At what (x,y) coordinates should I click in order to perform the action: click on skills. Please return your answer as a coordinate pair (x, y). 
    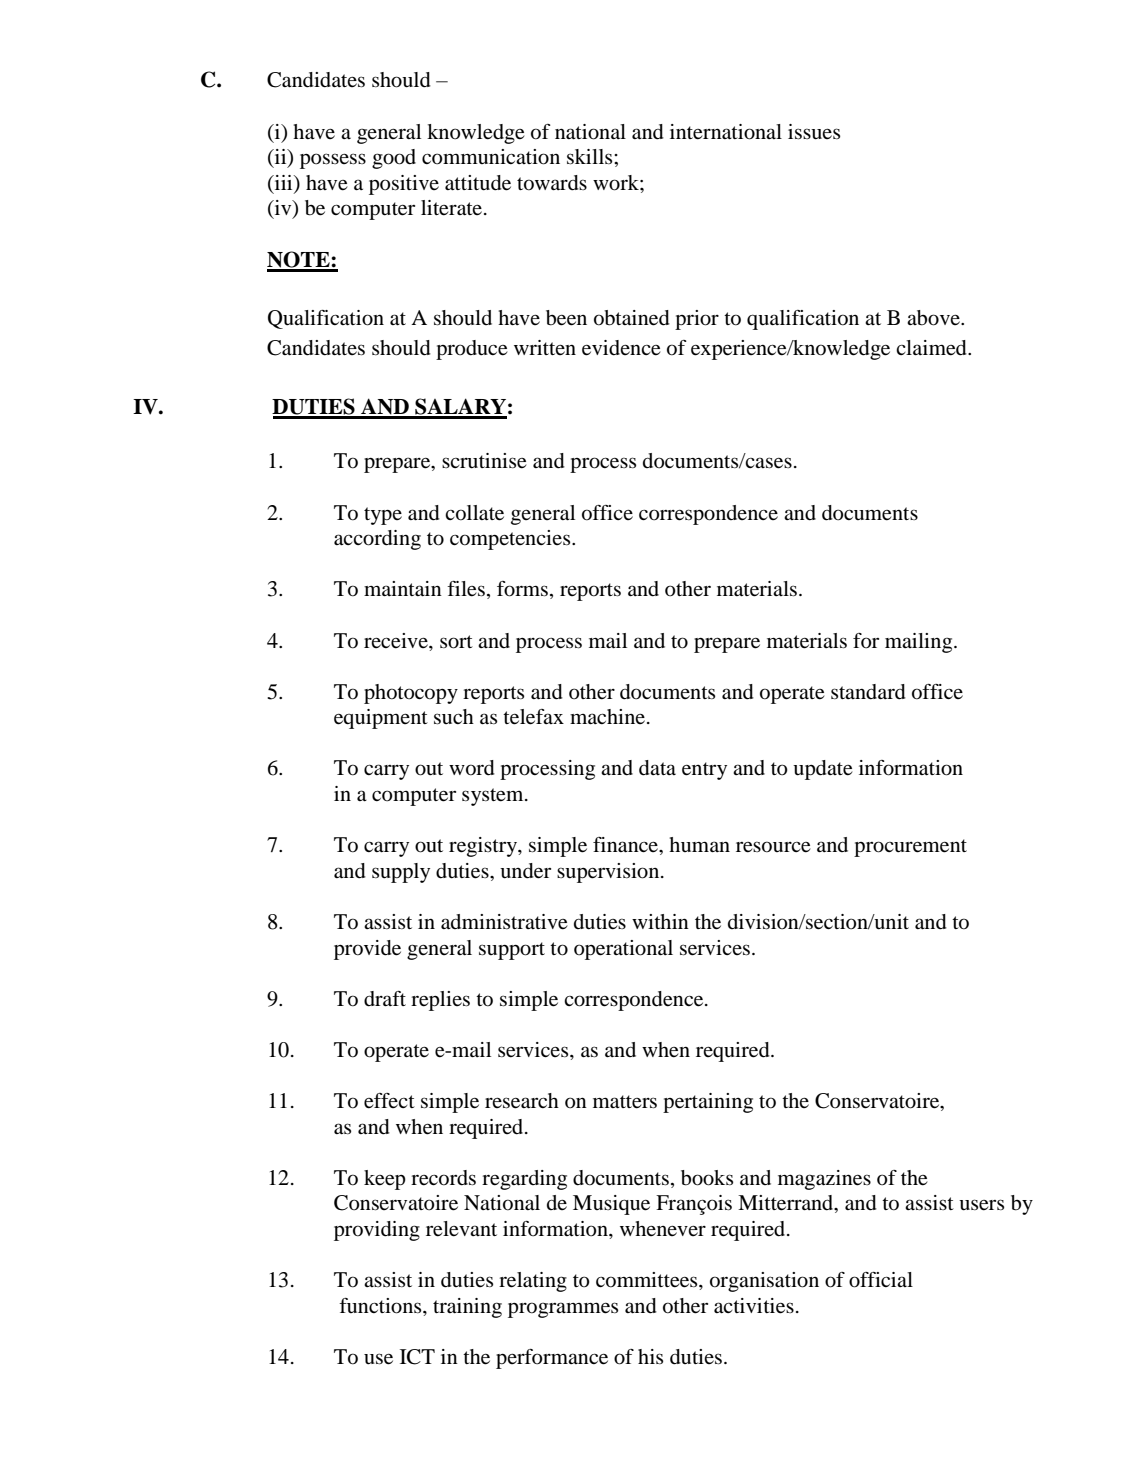
    Looking at the image, I should click on (591, 157).
